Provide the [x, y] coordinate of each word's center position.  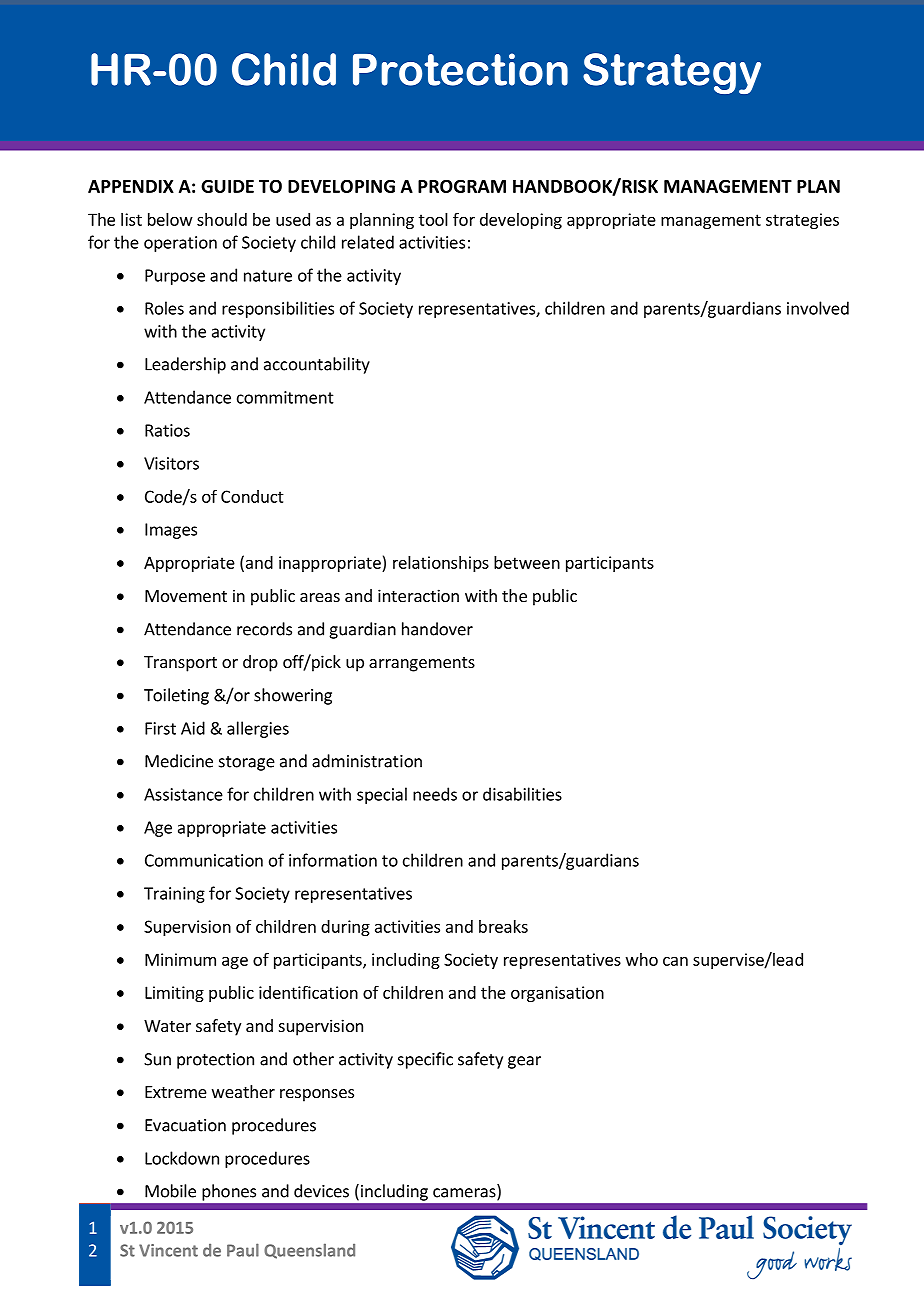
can [675, 961]
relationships [441, 564]
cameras [465, 1194]
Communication [204, 860]
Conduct [252, 496]
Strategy [672, 73]
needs [435, 794]
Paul [243, 1250]
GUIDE [227, 186]
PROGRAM [462, 186]
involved [818, 308]
